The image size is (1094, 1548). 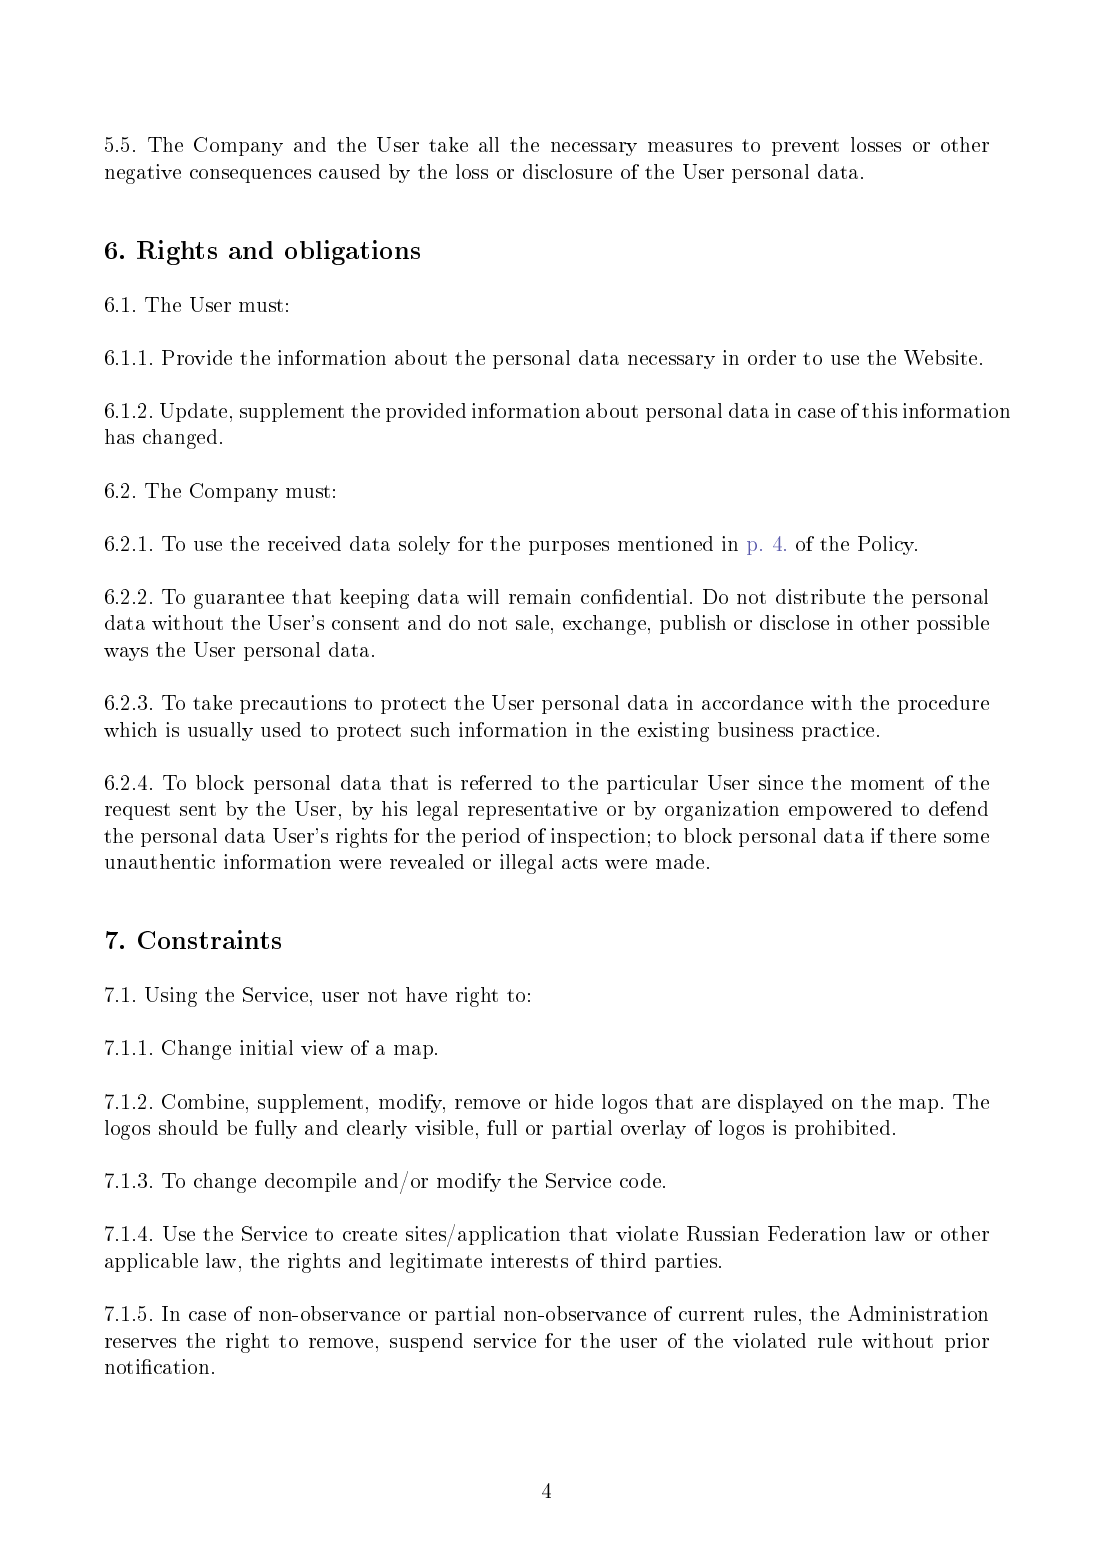 What do you see at coordinates (209, 939) in the page?
I see `Constraints` at bounding box center [209, 939].
